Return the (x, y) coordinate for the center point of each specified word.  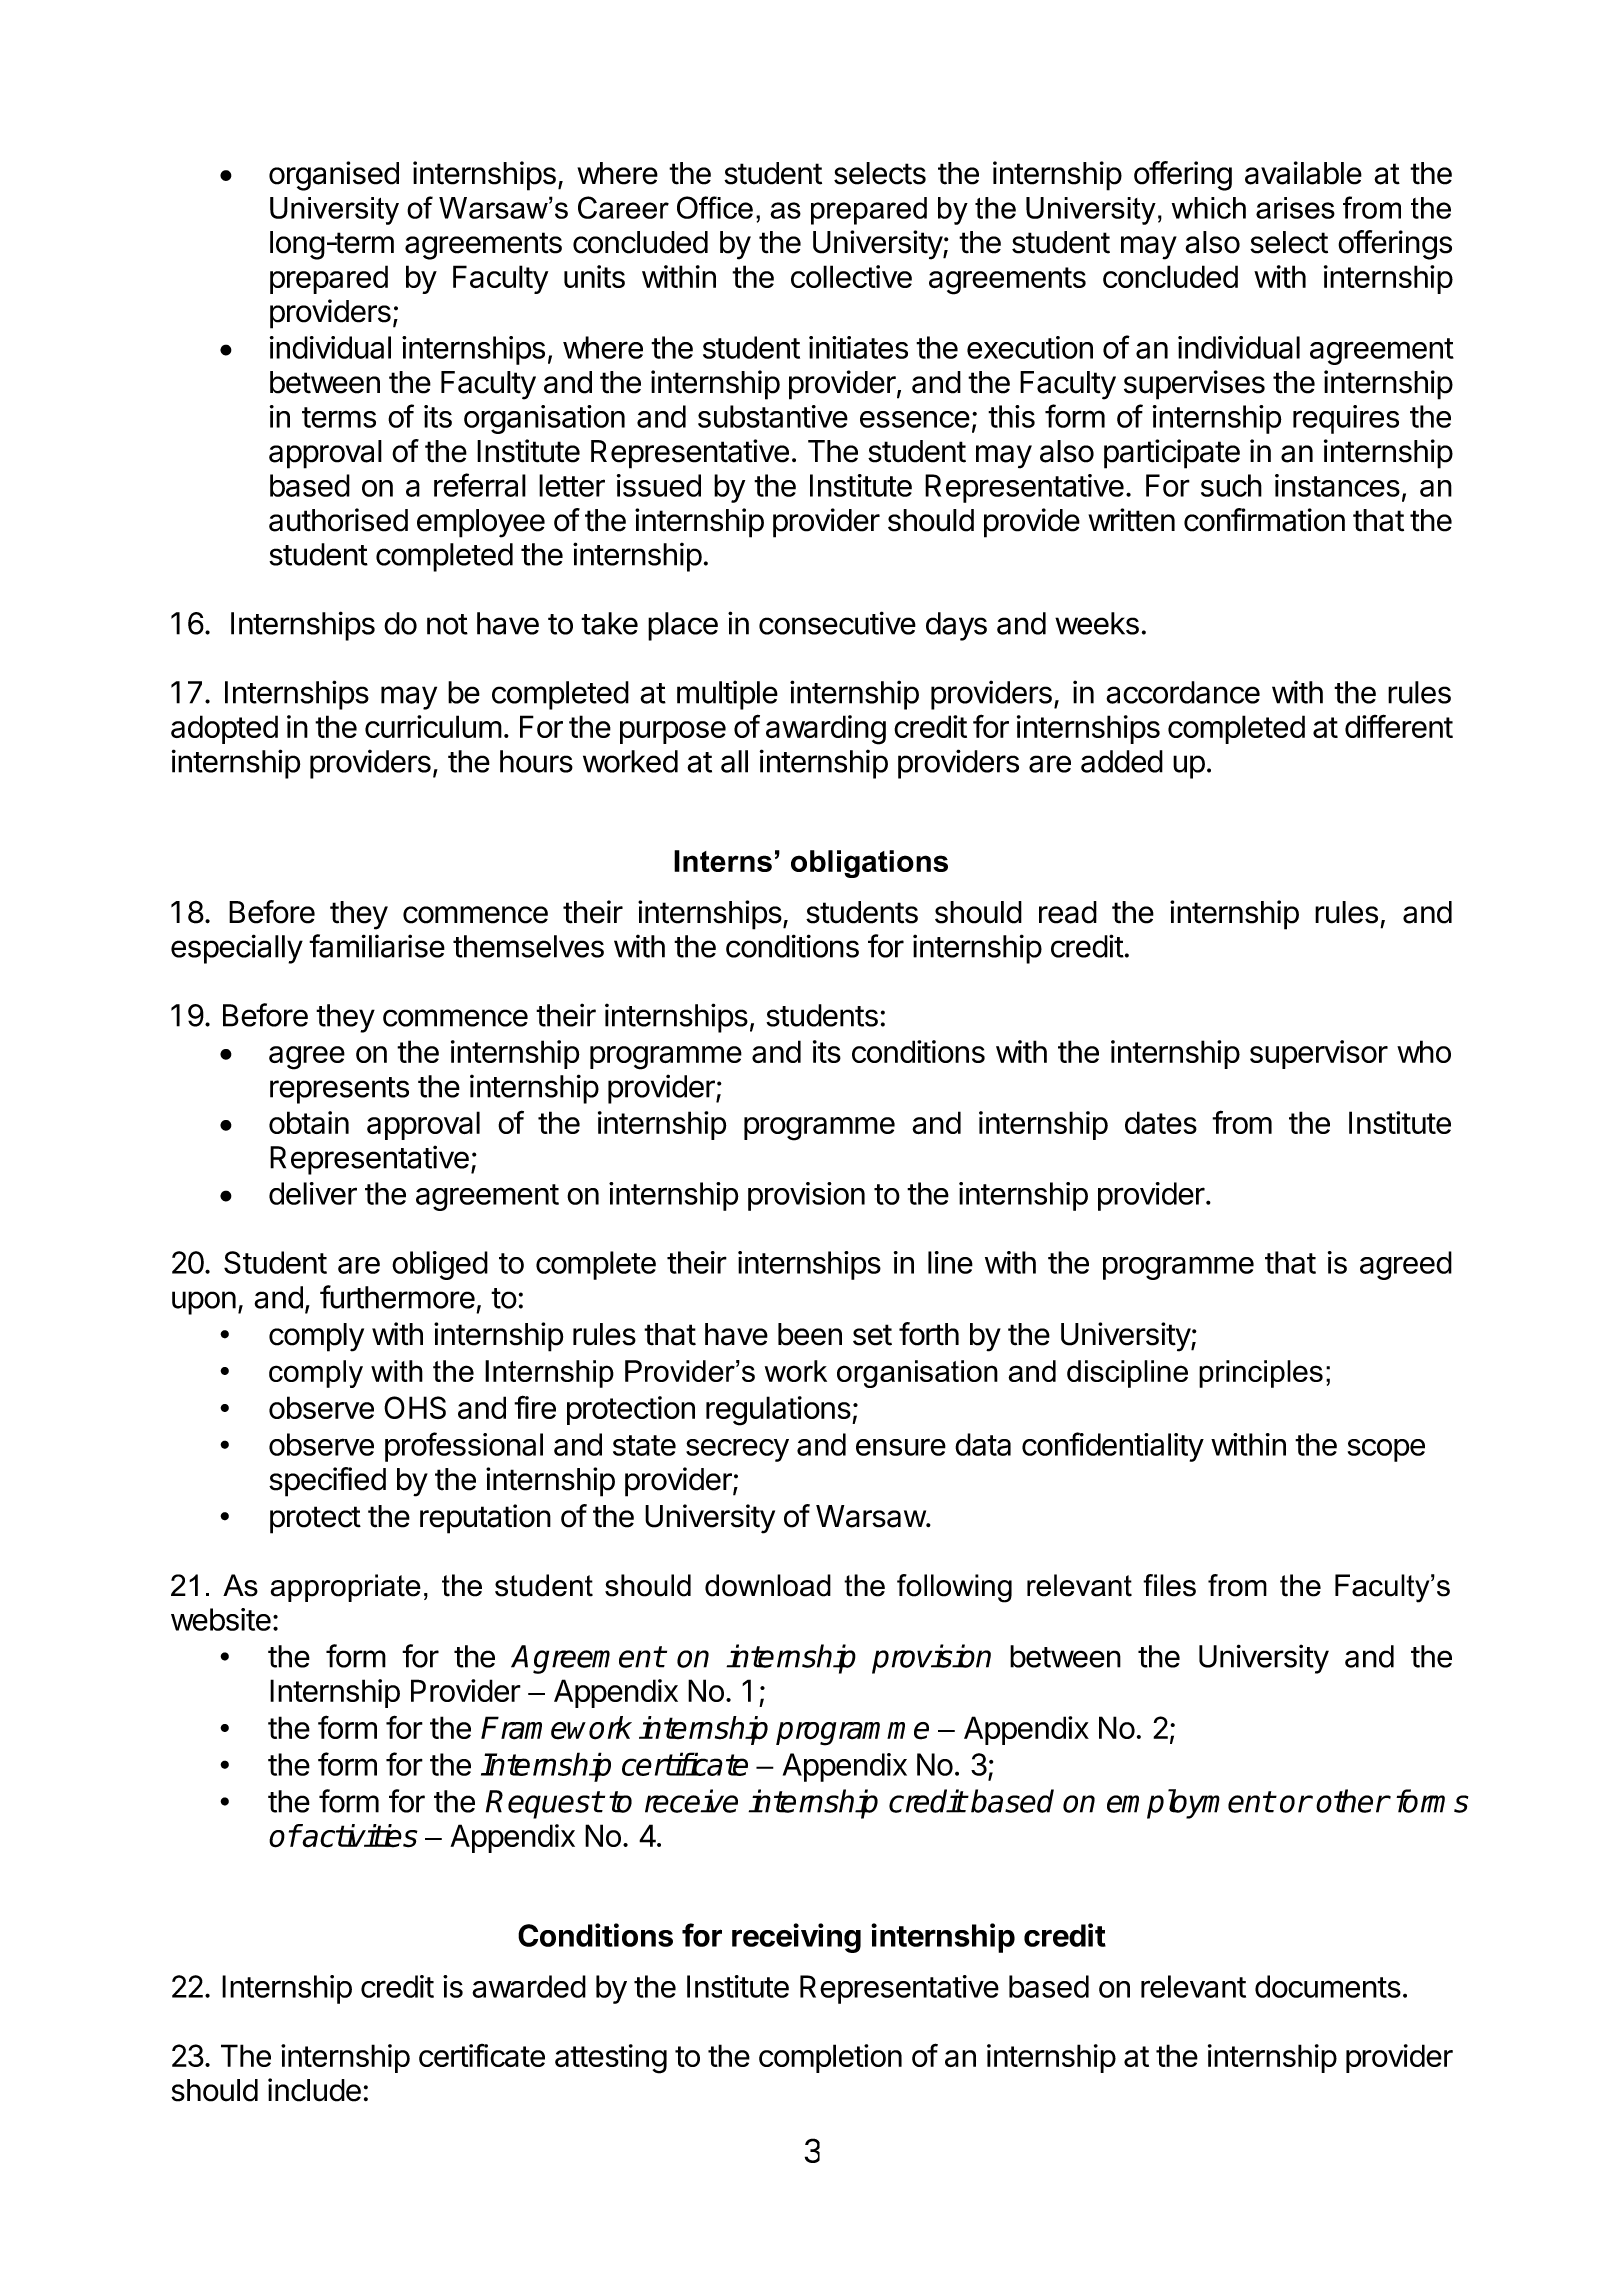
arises (1295, 208)
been (810, 1334)
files (1169, 1585)
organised (334, 176)
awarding (826, 730)
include (314, 2090)
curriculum (433, 726)
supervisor (1319, 1054)
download (768, 1585)
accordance (1183, 692)
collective (851, 276)
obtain (309, 1122)
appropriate (346, 1588)
